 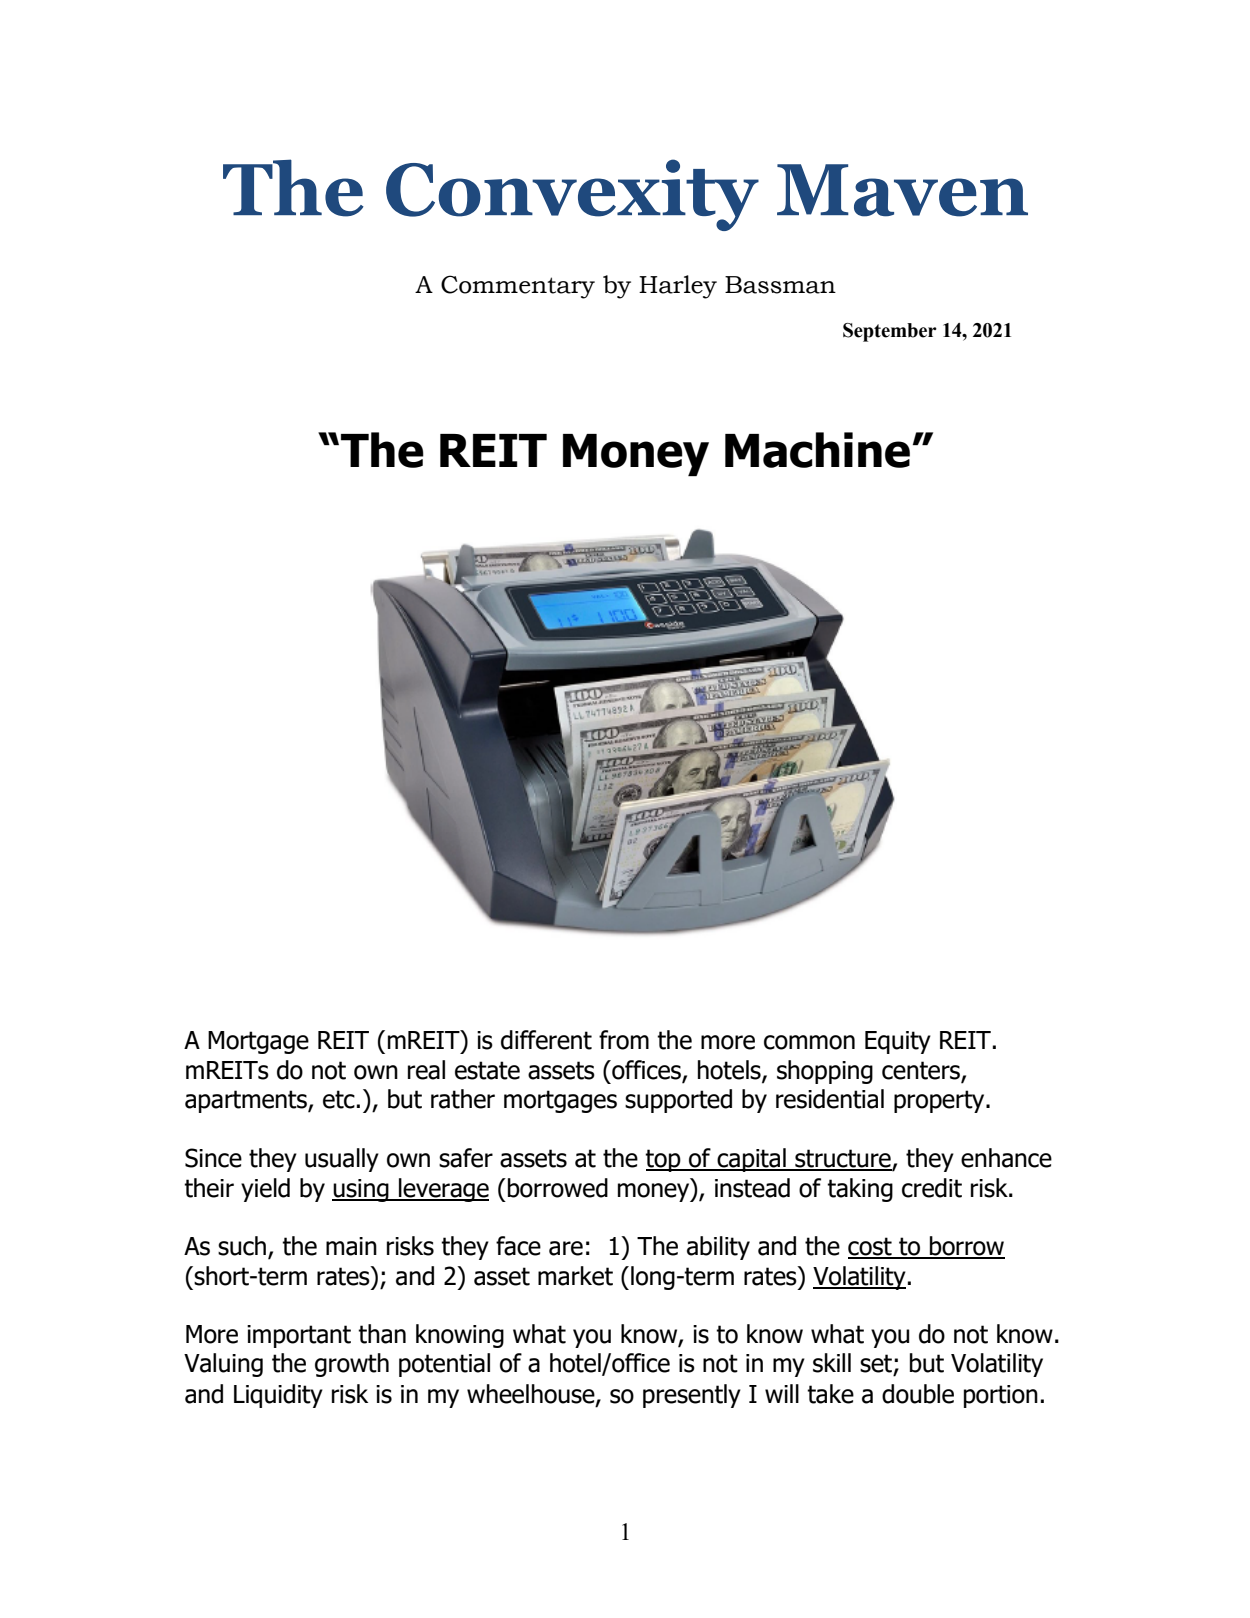 I want to click on important, so click(x=299, y=1336).
